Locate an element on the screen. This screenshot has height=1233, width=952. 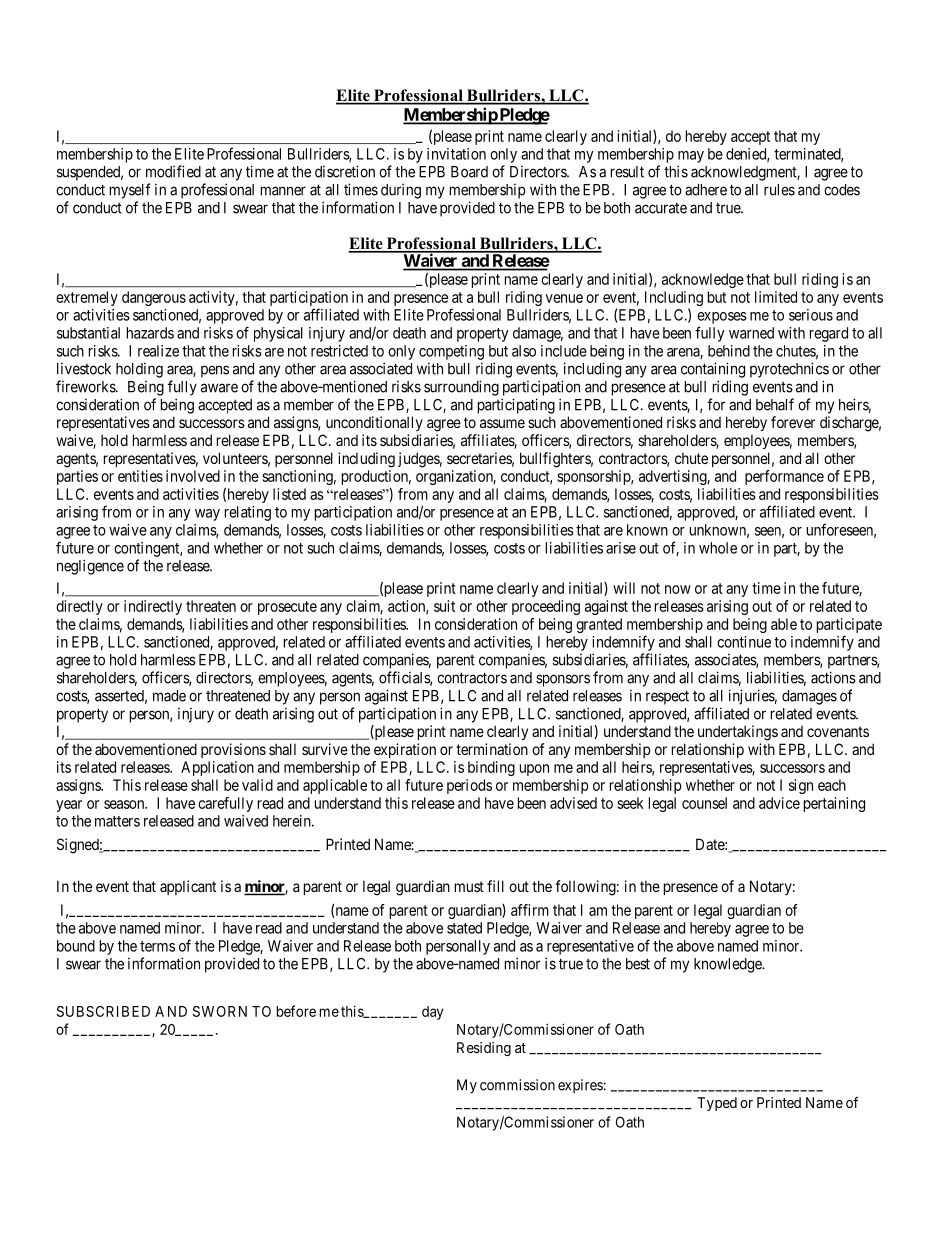
rules is located at coordinates (779, 190).
